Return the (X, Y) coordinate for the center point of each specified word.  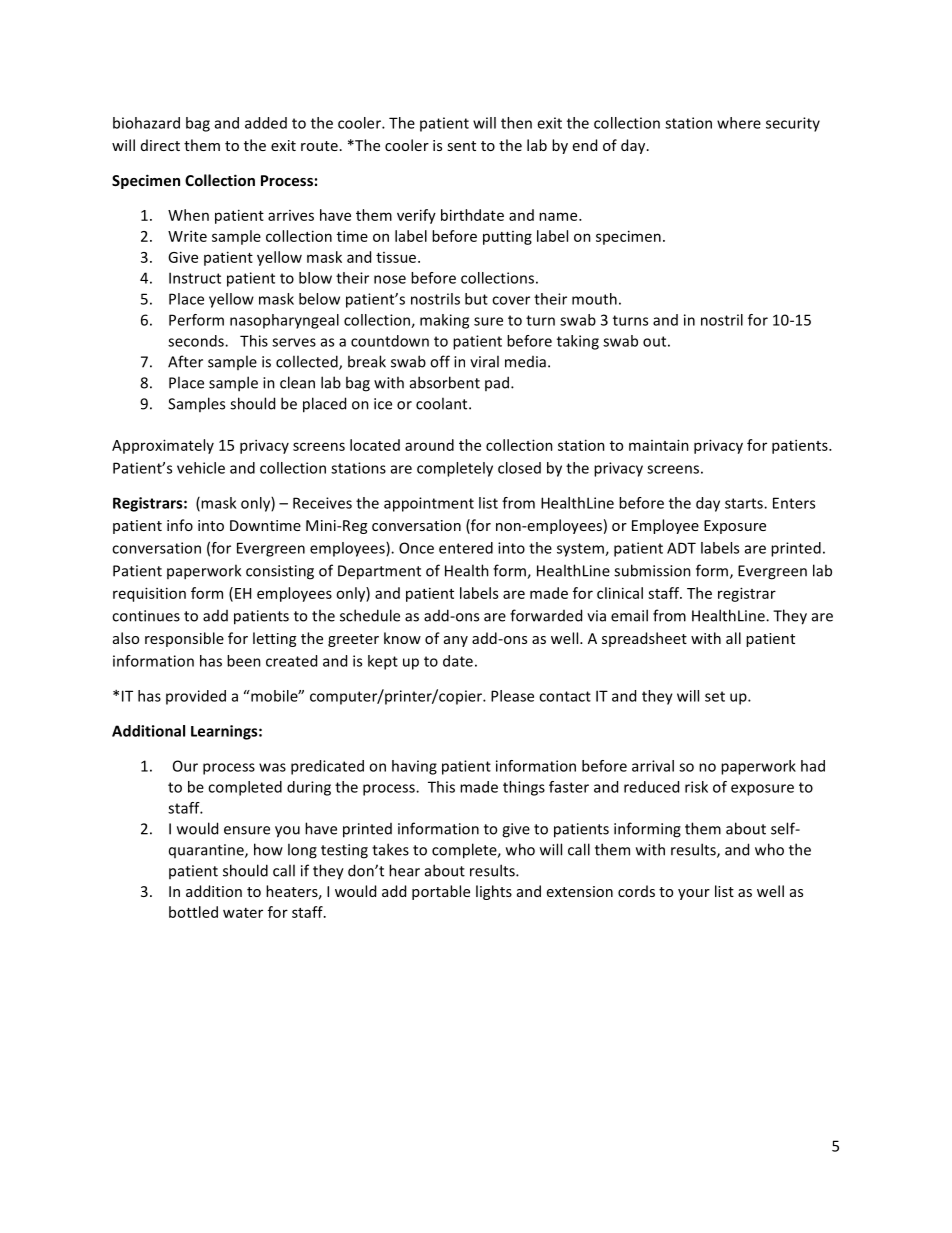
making (444, 321)
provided (196, 697)
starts (745, 503)
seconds (197, 341)
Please (512, 696)
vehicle (201, 468)
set (715, 696)
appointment (429, 504)
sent (461, 146)
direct (160, 145)
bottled (193, 912)
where (739, 123)
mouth (594, 299)
